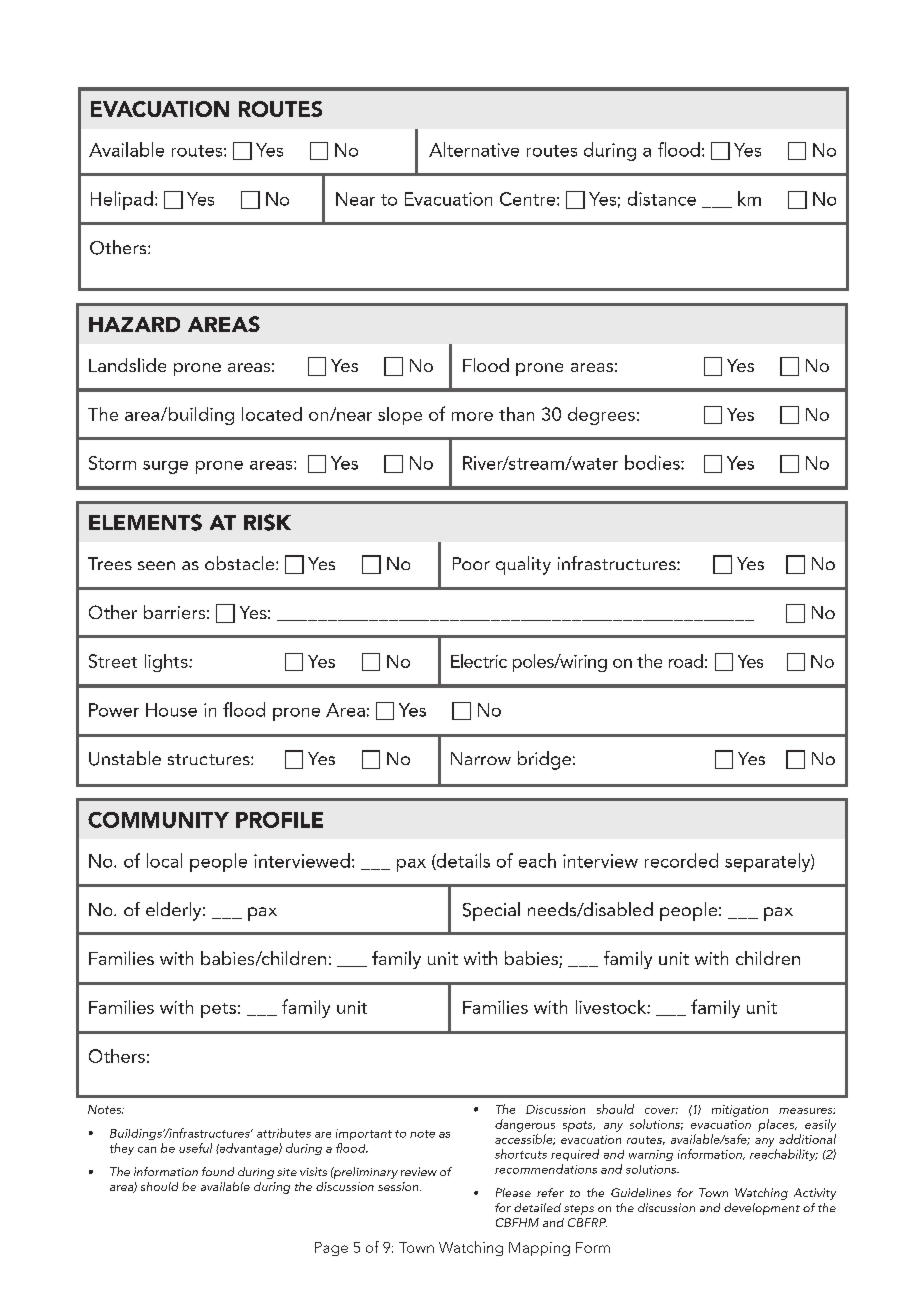 The image size is (924, 1308). I want to click on development, so click(762, 1209).
